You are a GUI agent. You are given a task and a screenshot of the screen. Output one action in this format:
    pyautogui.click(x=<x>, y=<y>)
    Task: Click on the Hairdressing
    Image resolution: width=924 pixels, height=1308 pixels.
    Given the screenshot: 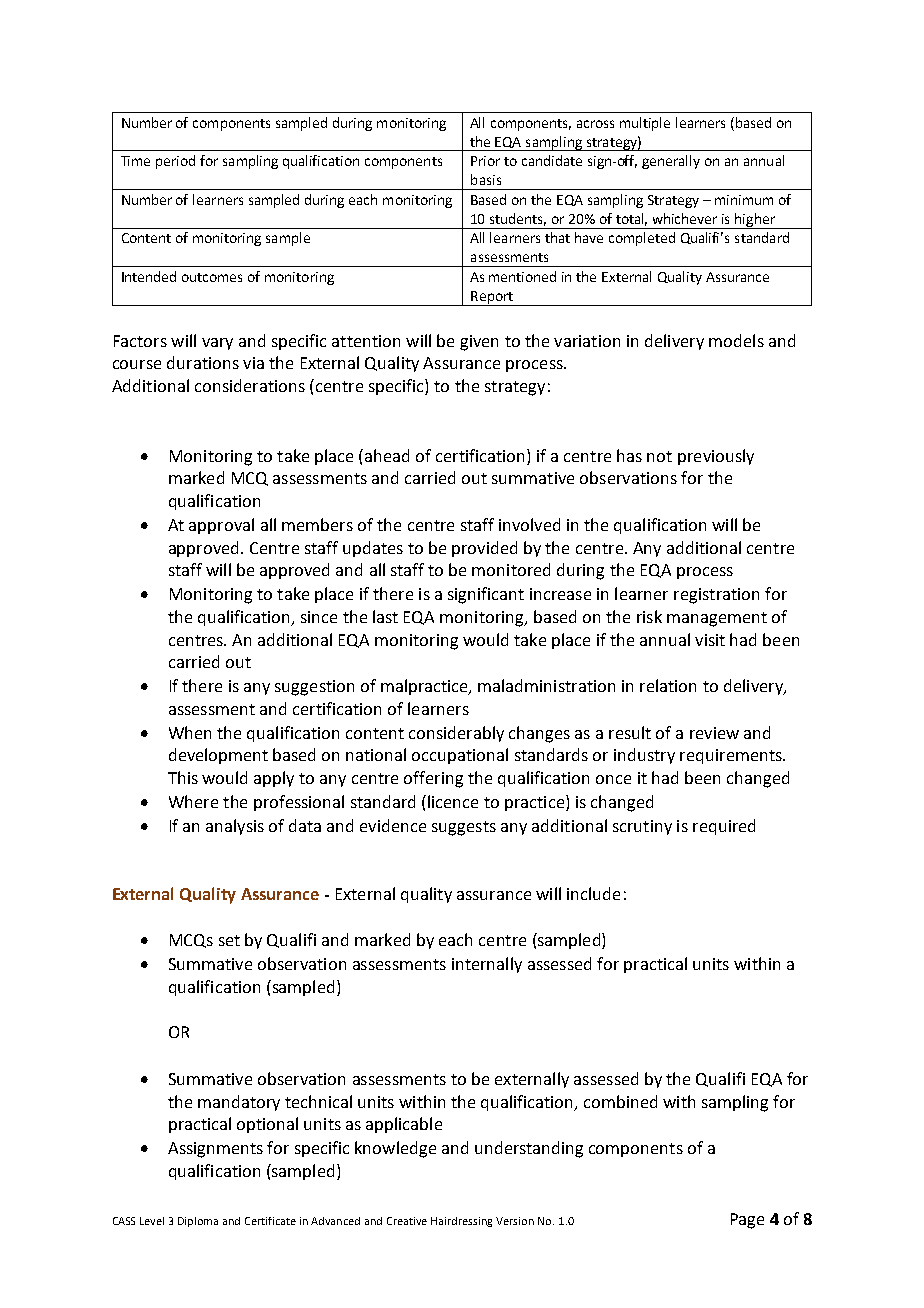 What is the action you would take?
    pyautogui.click(x=461, y=1222)
